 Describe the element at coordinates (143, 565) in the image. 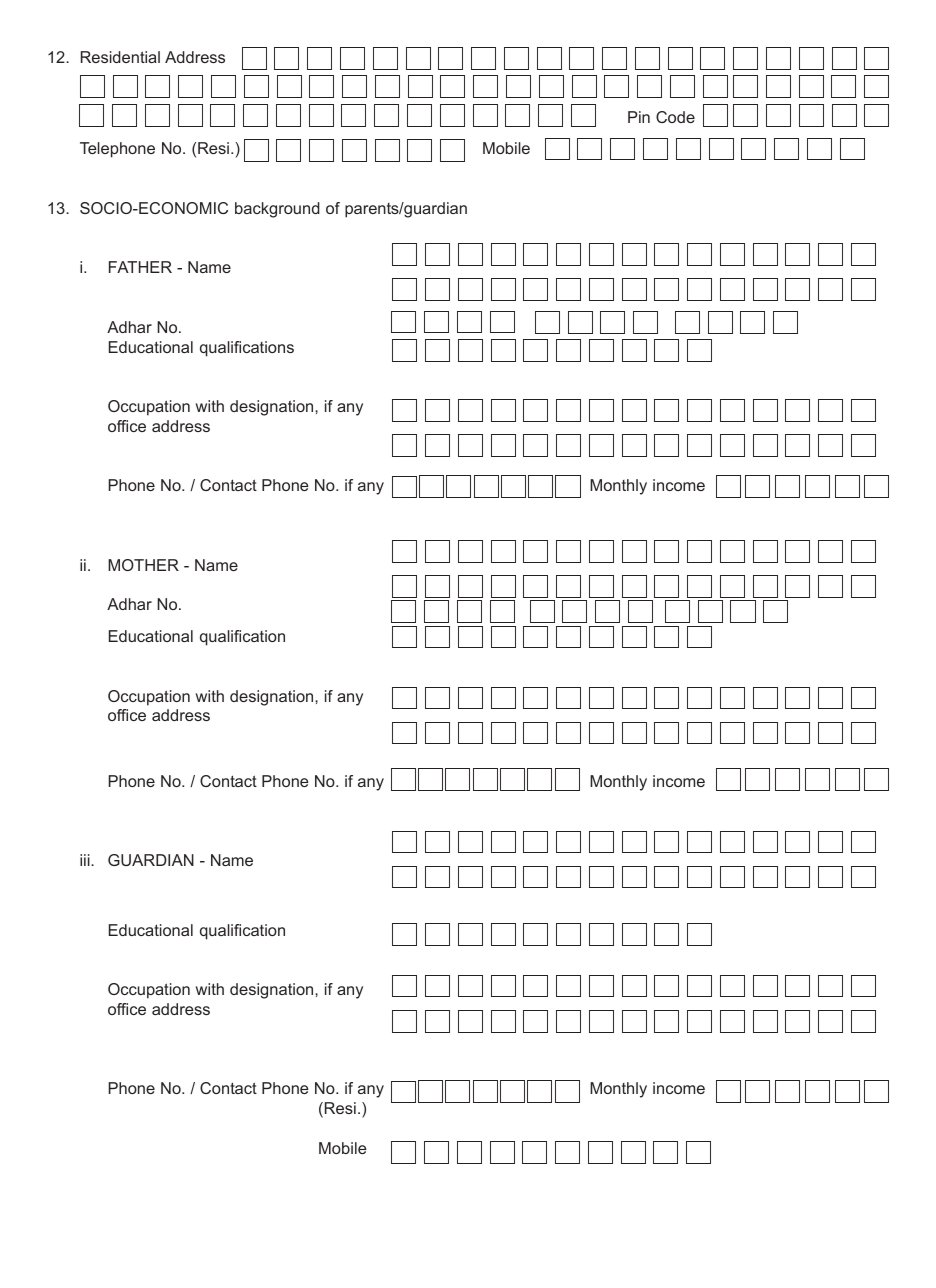

I see `MOTHER` at that location.
